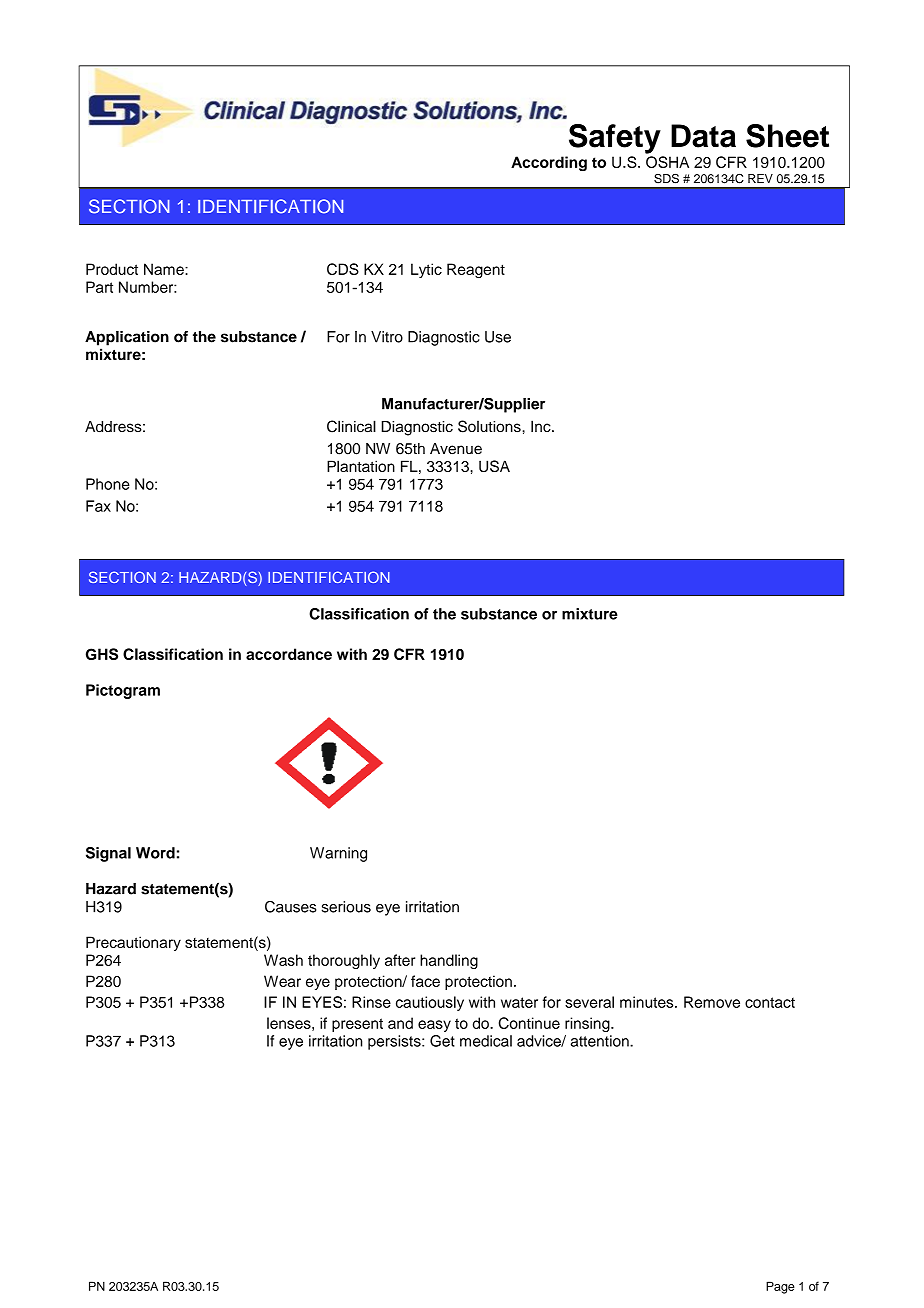 The image size is (924, 1308). I want to click on Inc, so click(542, 426).
